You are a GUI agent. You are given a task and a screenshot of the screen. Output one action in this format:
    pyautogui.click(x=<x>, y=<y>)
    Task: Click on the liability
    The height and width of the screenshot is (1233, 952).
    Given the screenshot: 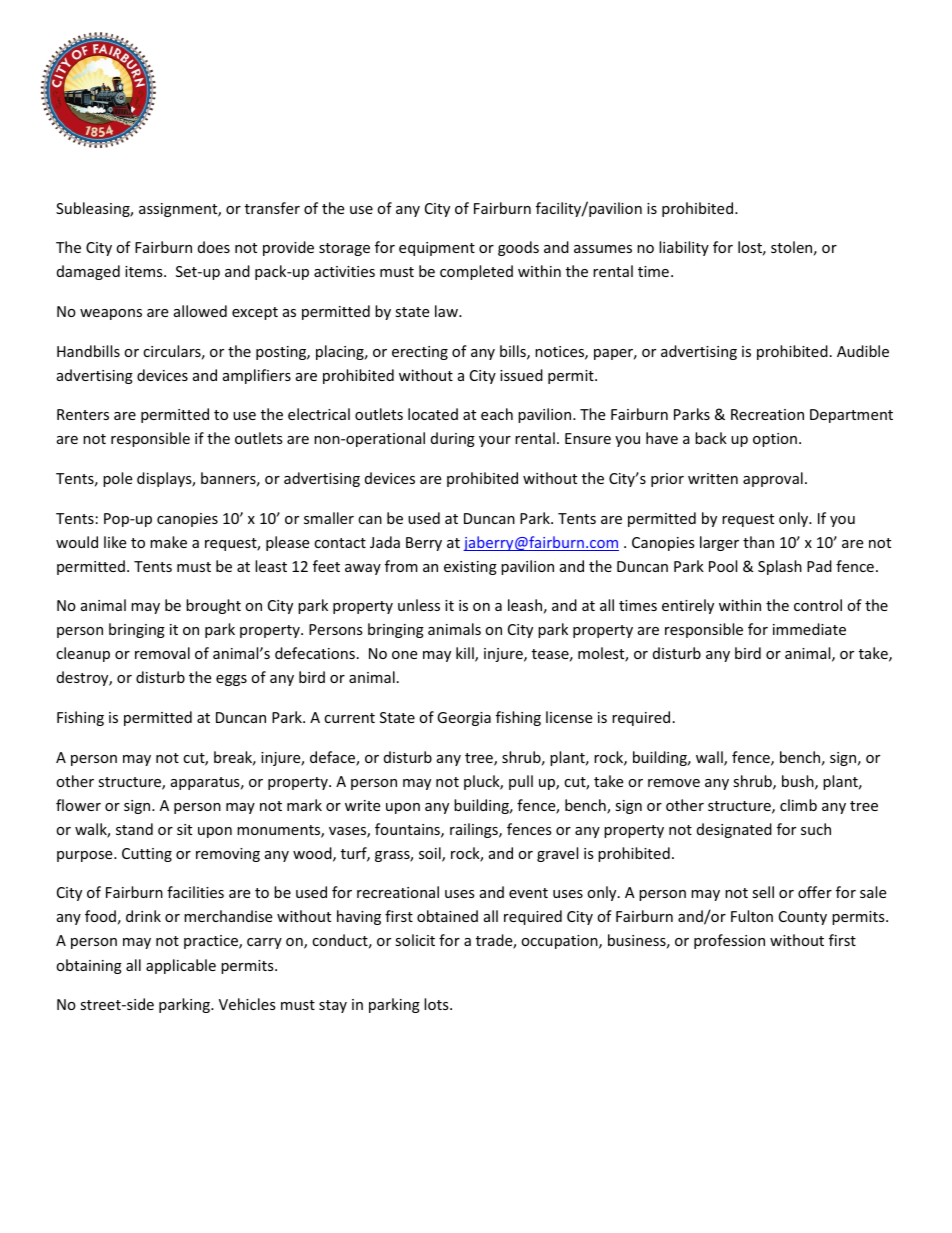 What is the action you would take?
    pyautogui.click(x=684, y=248)
